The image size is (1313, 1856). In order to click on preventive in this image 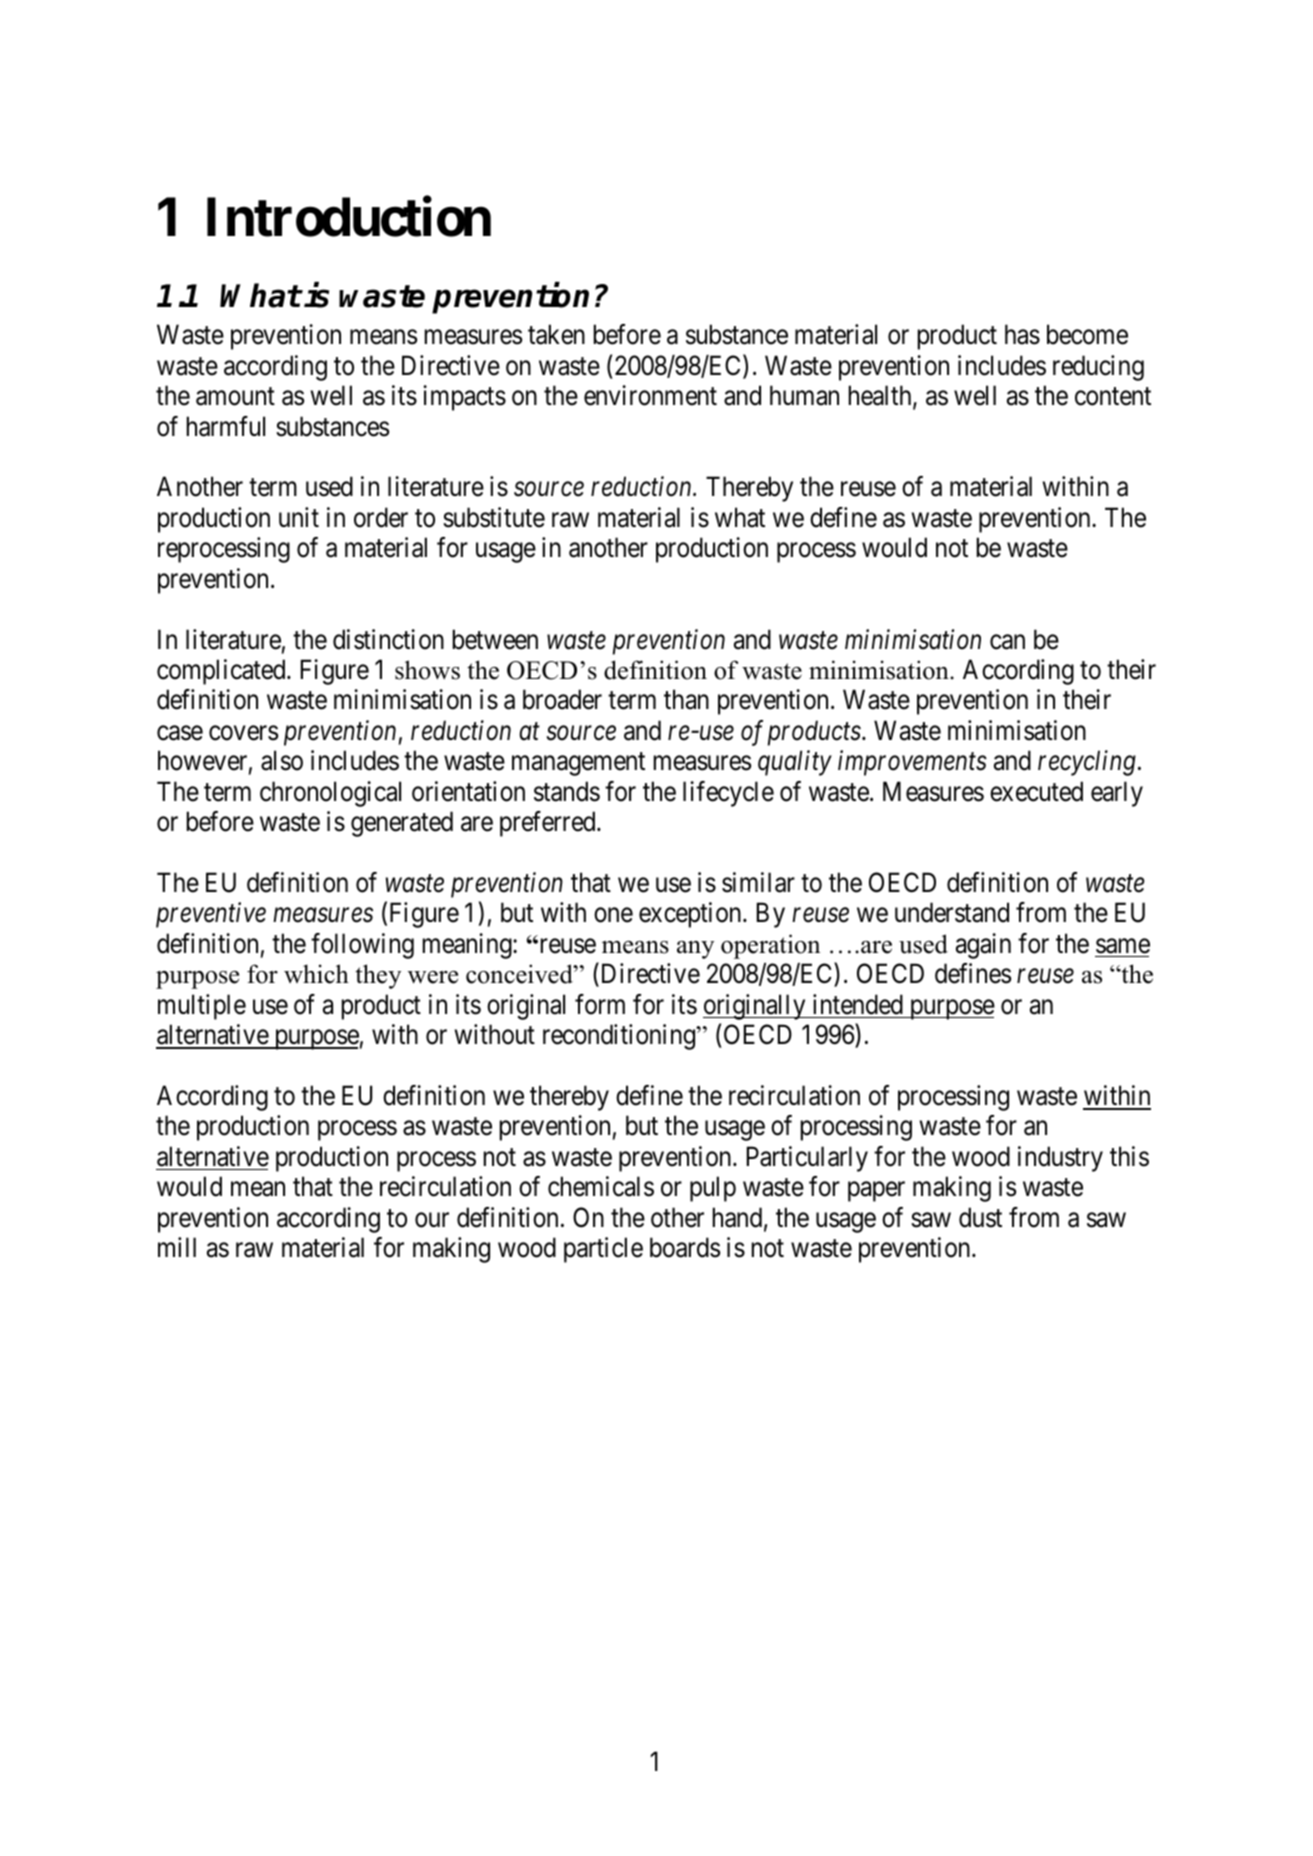, I will do `click(211, 915)`.
